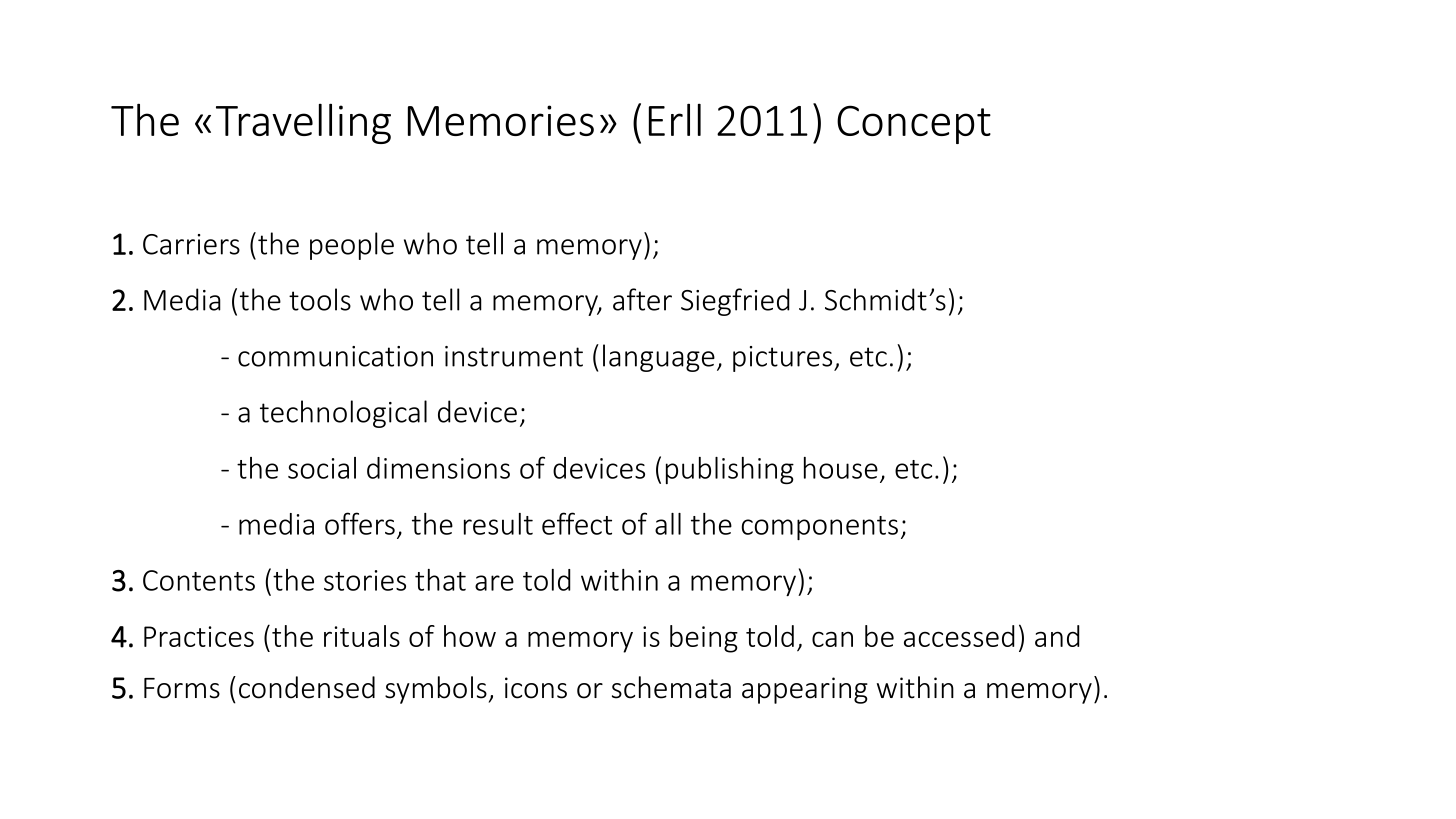 The image size is (1456, 819). I want to click on tools, so click(320, 299).
